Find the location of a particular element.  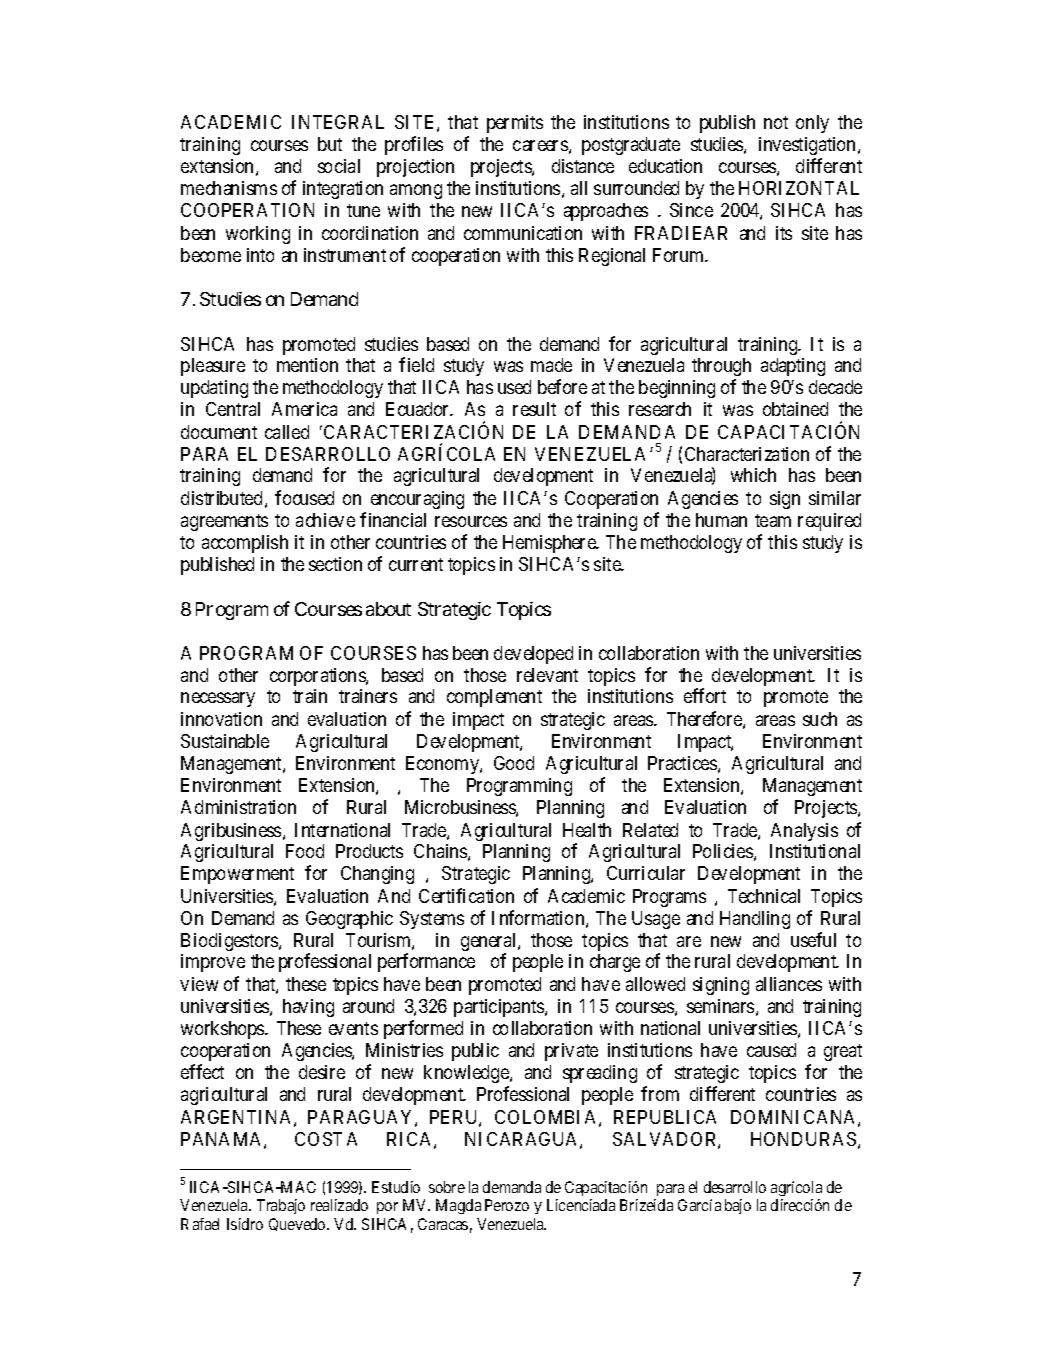

mechanisms is located at coordinates (229, 188).
